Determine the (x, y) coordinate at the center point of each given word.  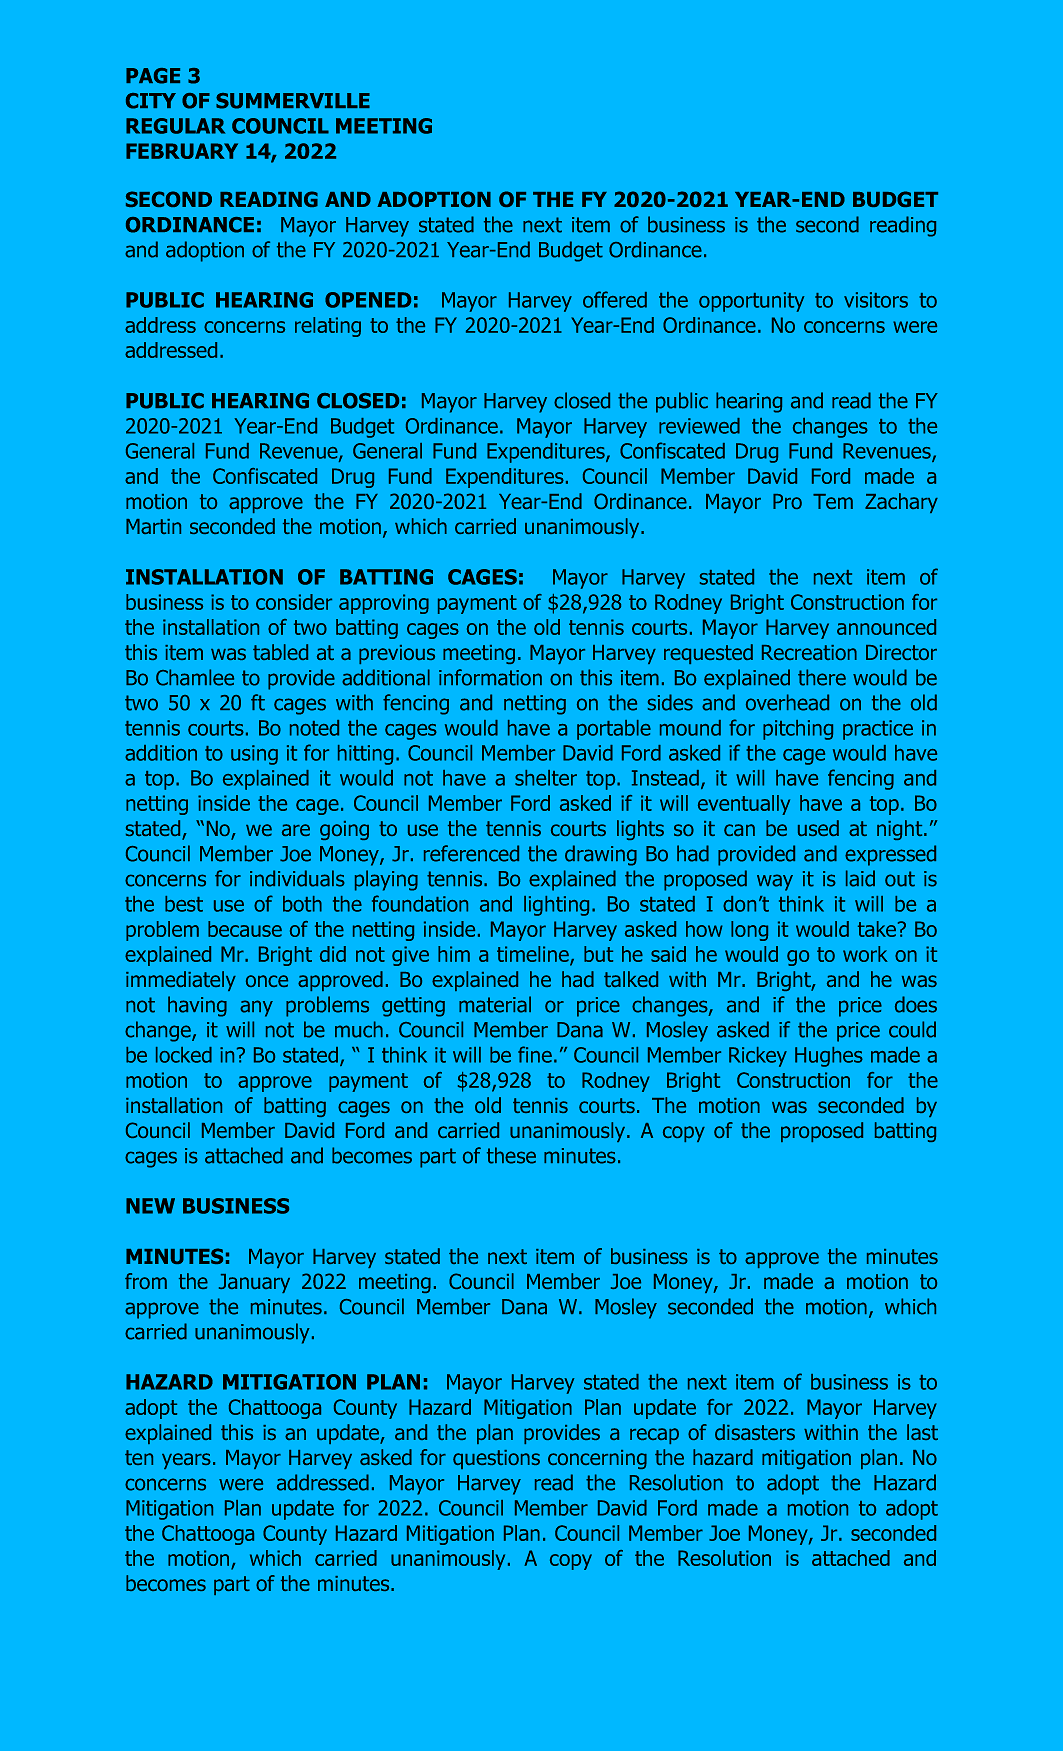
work (865, 954)
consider (294, 602)
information (490, 677)
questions (496, 1459)
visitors (876, 300)
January (254, 1283)
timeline (534, 955)
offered (615, 299)
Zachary (901, 503)
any (256, 1008)
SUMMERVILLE (293, 101)
